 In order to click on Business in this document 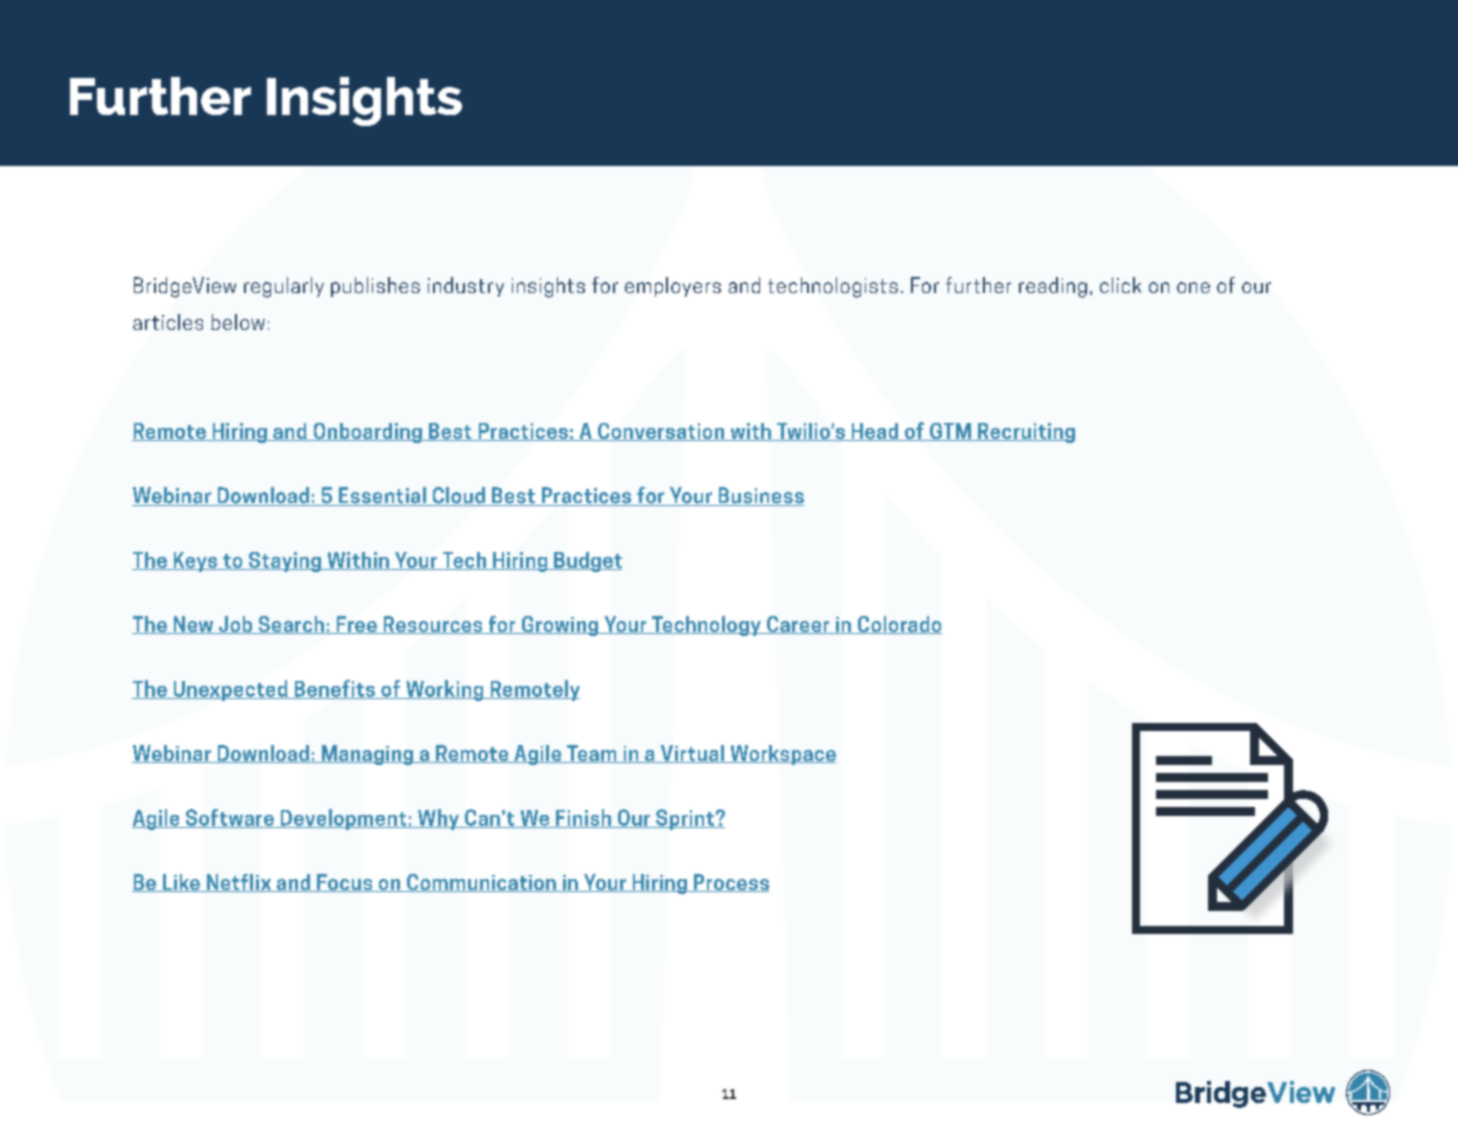, I will do `click(760, 496)`.
